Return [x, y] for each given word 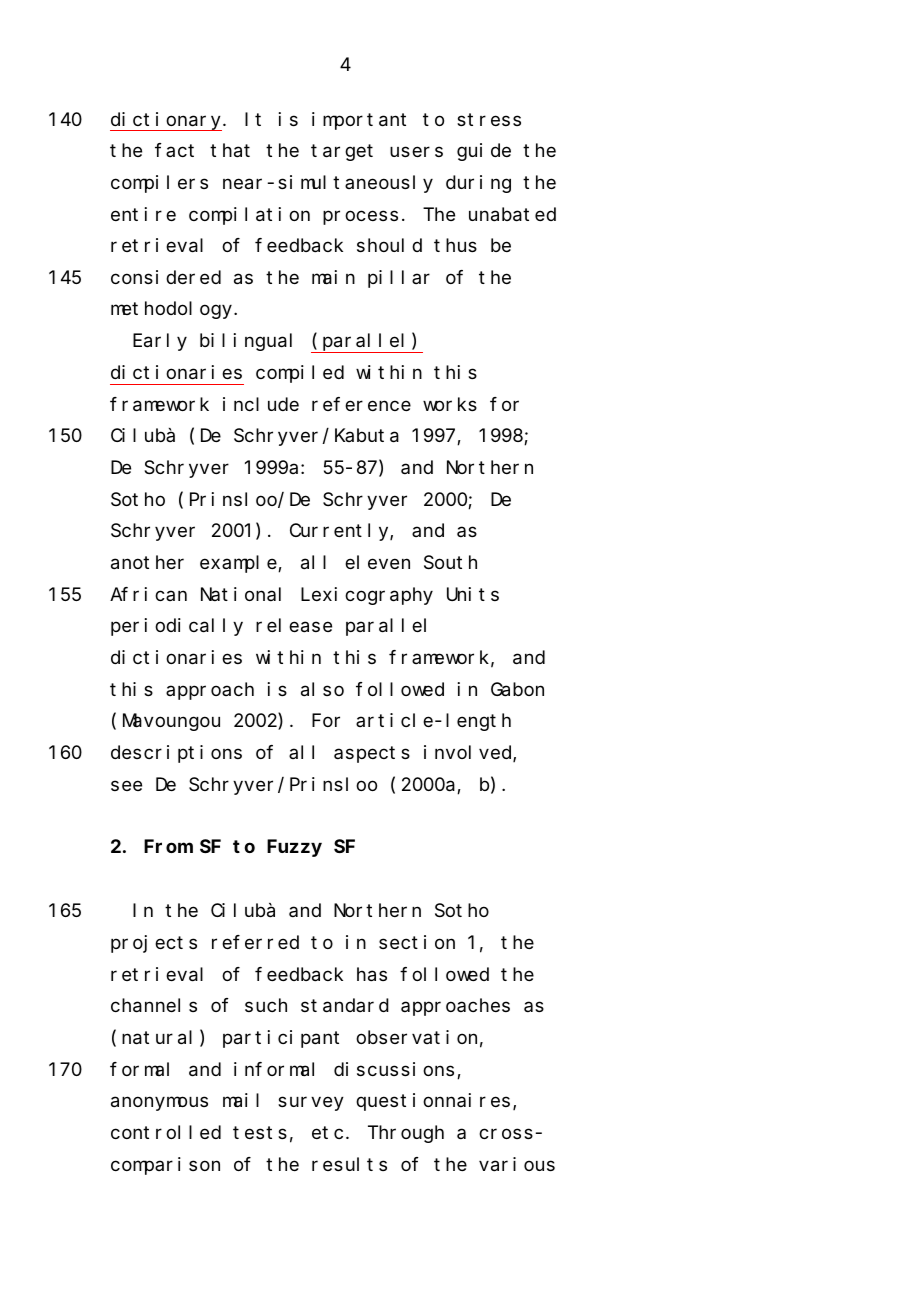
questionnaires [433, 1102]
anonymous [159, 1104]
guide [484, 152]
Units [473, 594]
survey [311, 1104]
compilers [159, 184]
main [333, 277]
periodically [177, 627]
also [322, 689]
